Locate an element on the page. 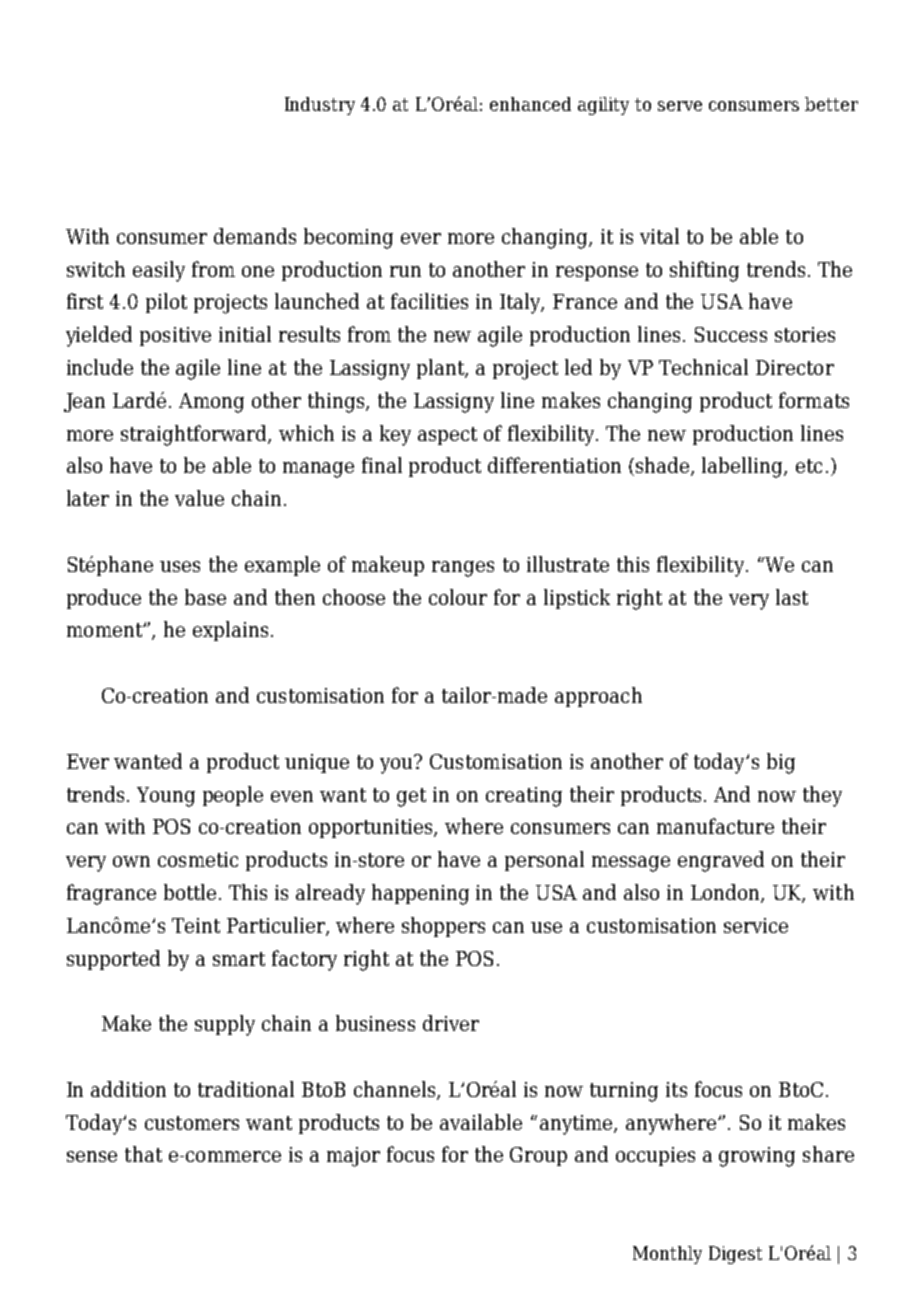 The width and height of the document is (924, 1308). supported is located at coordinates (113, 960).
